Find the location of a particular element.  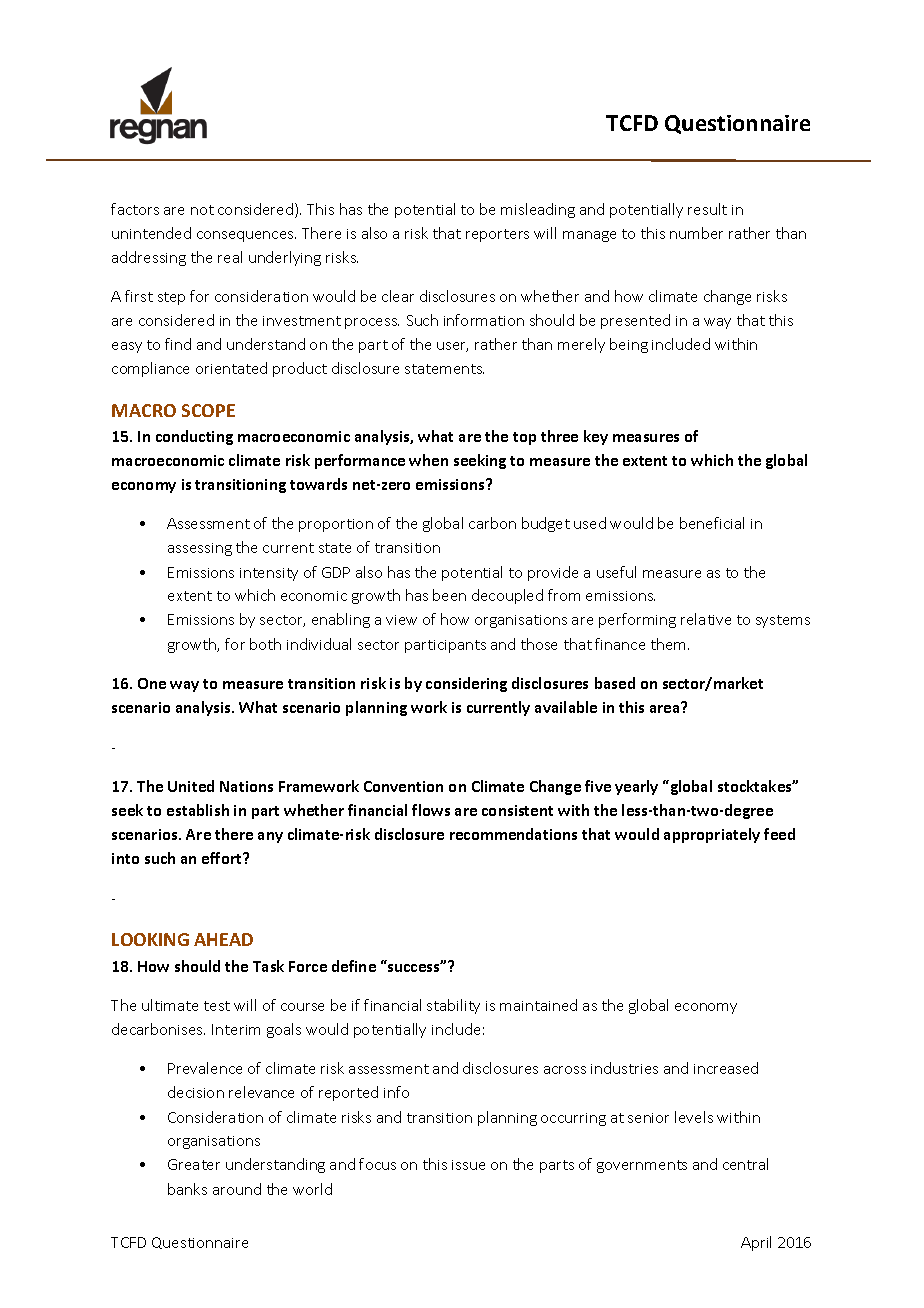

real is located at coordinates (230, 257).
